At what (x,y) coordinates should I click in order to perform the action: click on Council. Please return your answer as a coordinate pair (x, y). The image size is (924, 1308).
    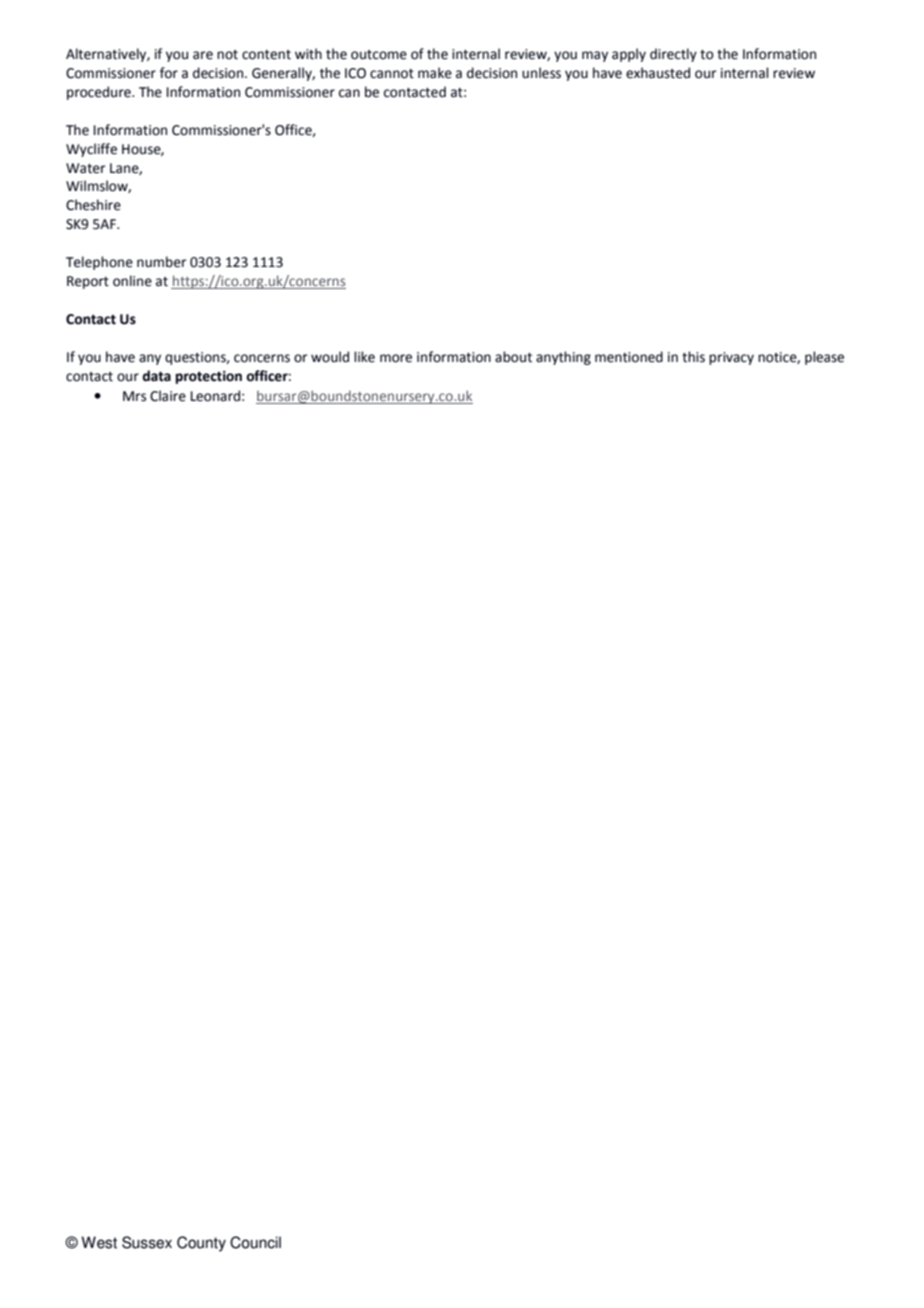
    Looking at the image, I should click on (255, 1242).
